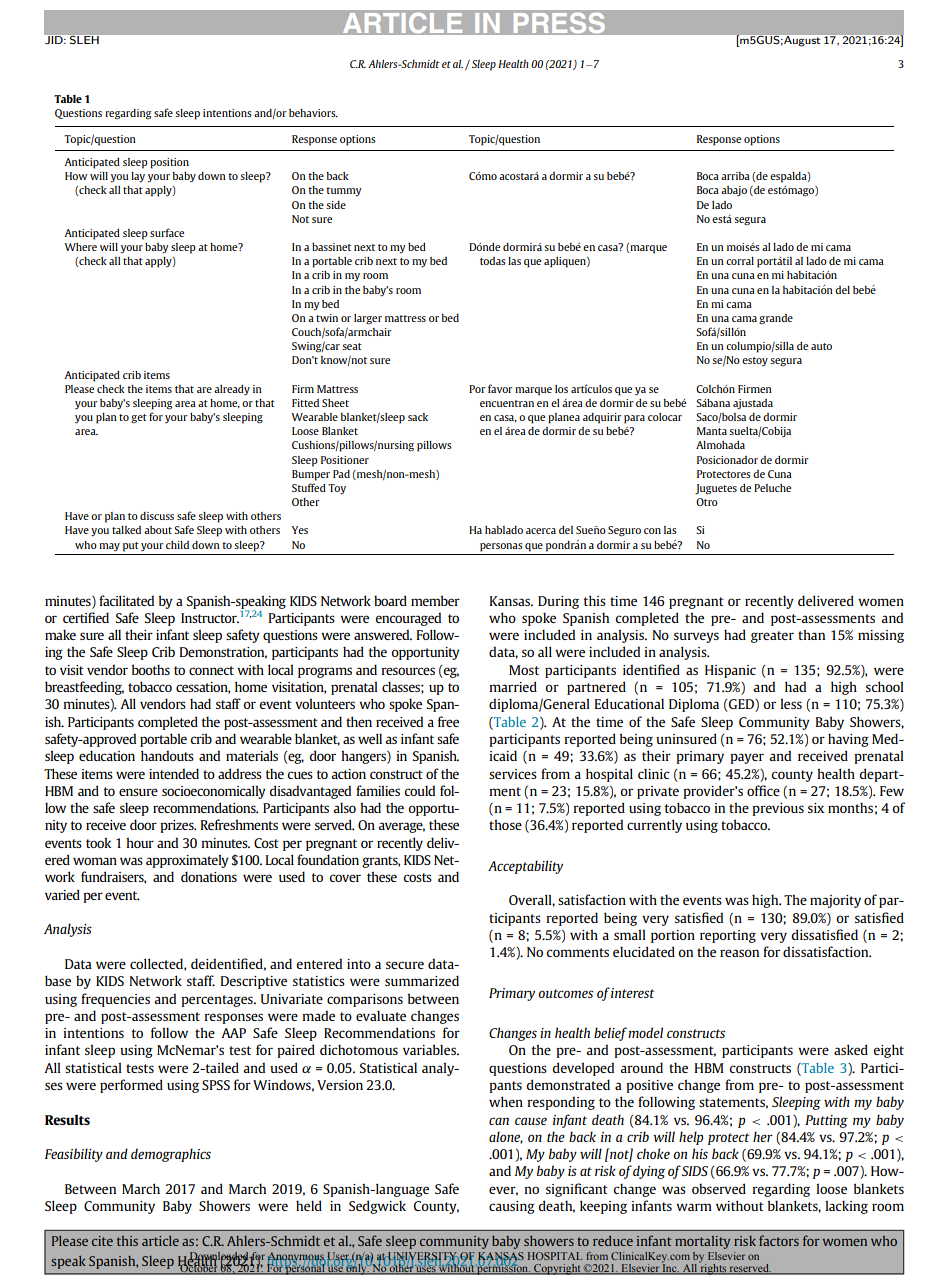 Image resolution: width=952 pixels, height=1280 pixels. Describe the element at coordinates (557, 1269) in the screenshot. I see `Copyright` at that location.
